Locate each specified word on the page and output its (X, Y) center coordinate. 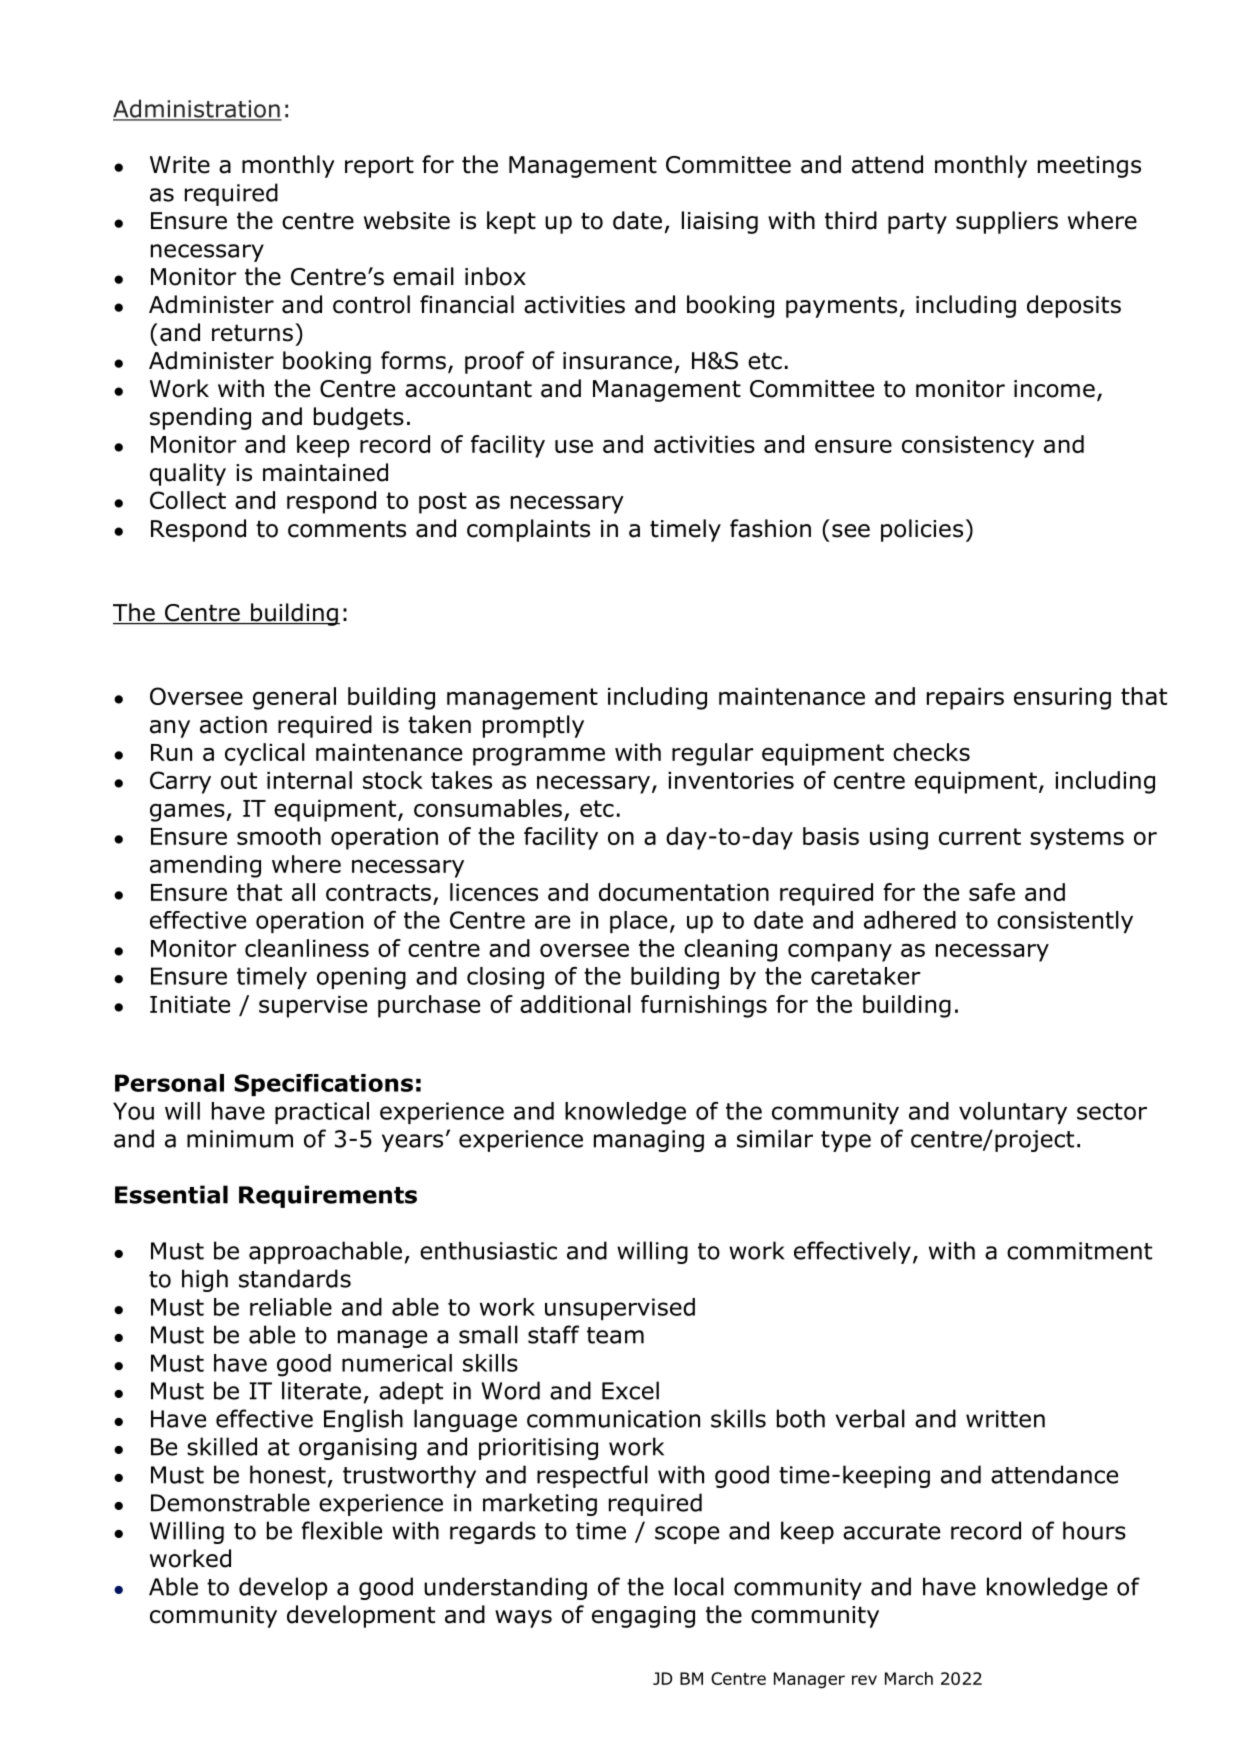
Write (180, 165)
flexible (341, 1530)
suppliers (1007, 222)
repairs (965, 699)
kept (511, 222)
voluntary (1013, 1113)
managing (649, 1141)
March (909, 1678)
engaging (643, 1617)
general (294, 698)
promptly (533, 726)
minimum (240, 1139)
